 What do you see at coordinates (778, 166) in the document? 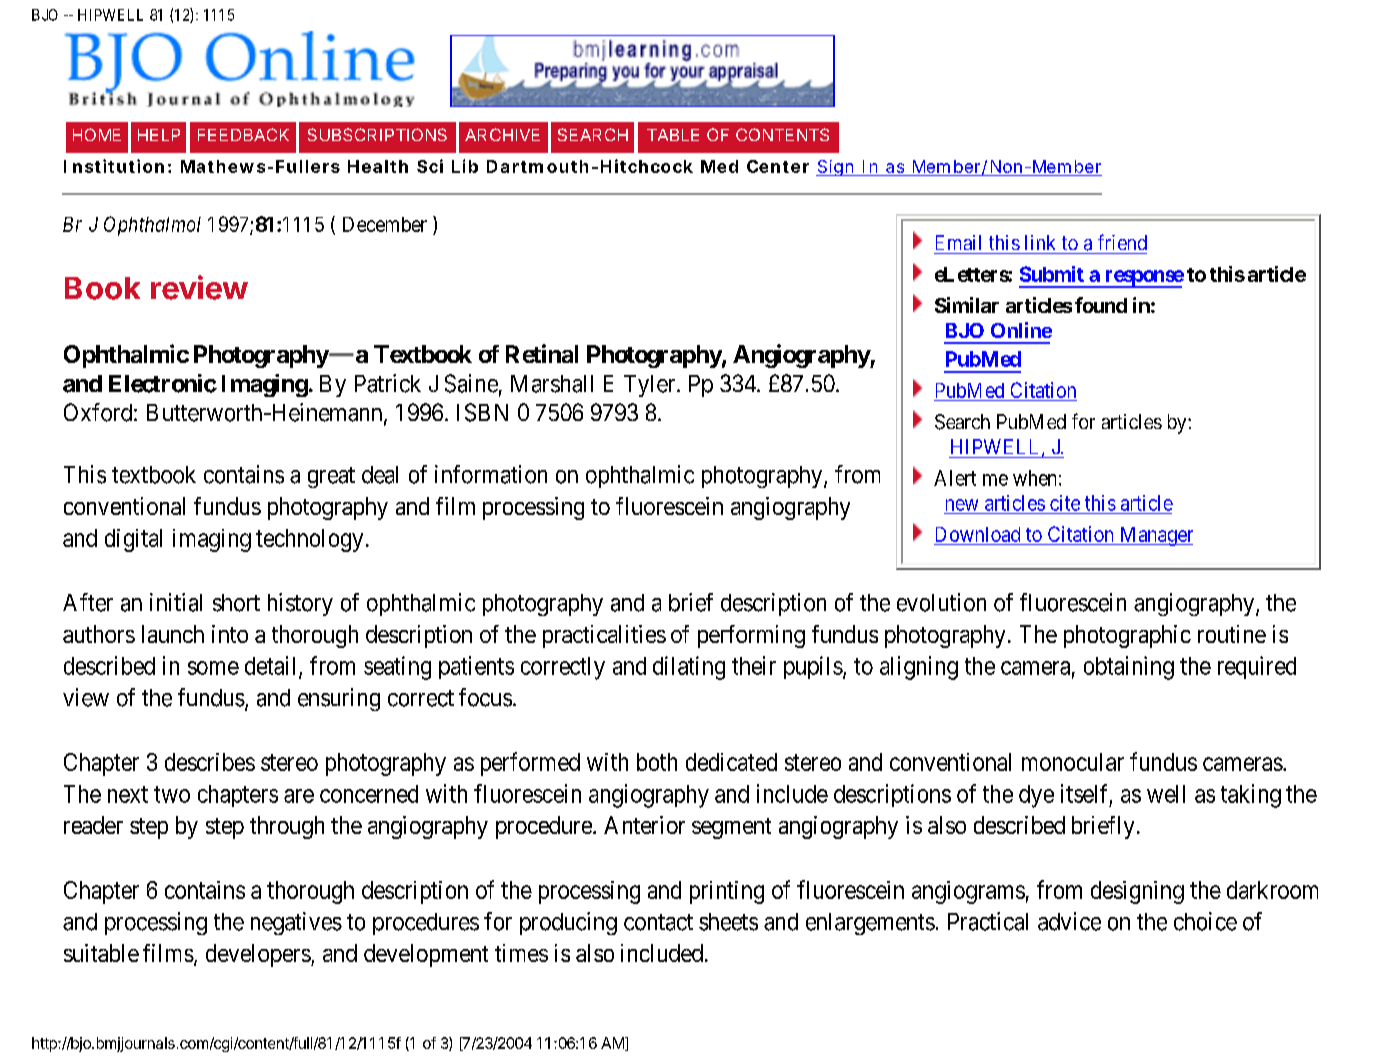
I see `Center` at bounding box center [778, 166].
